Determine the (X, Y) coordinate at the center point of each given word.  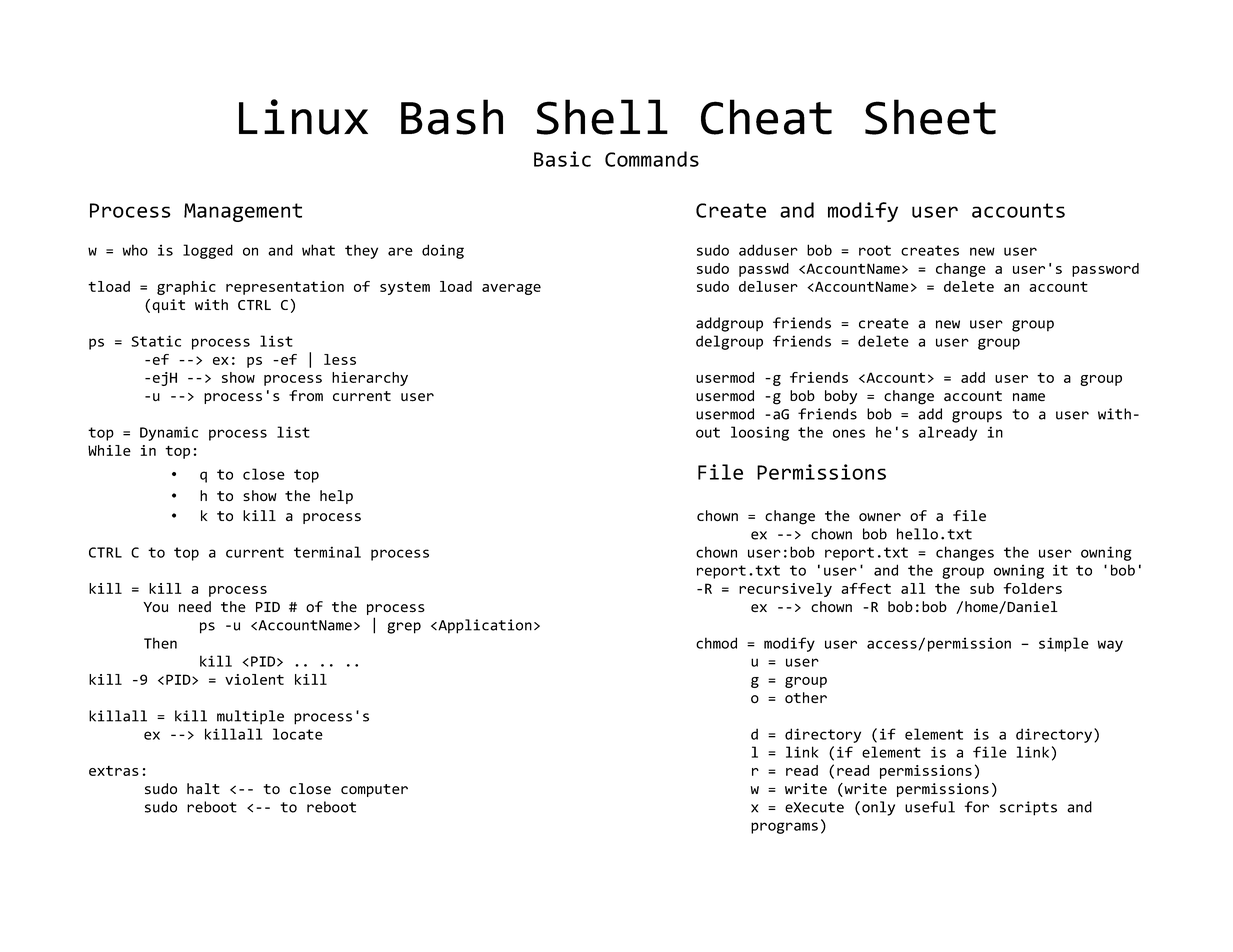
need (195, 607)
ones (849, 433)
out (708, 432)
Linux (303, 117)
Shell (602, 117)
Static (156, 341)
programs (784, 828)
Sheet (930, 117)
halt (203, 788)
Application (484, 626)
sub (982, 588)
